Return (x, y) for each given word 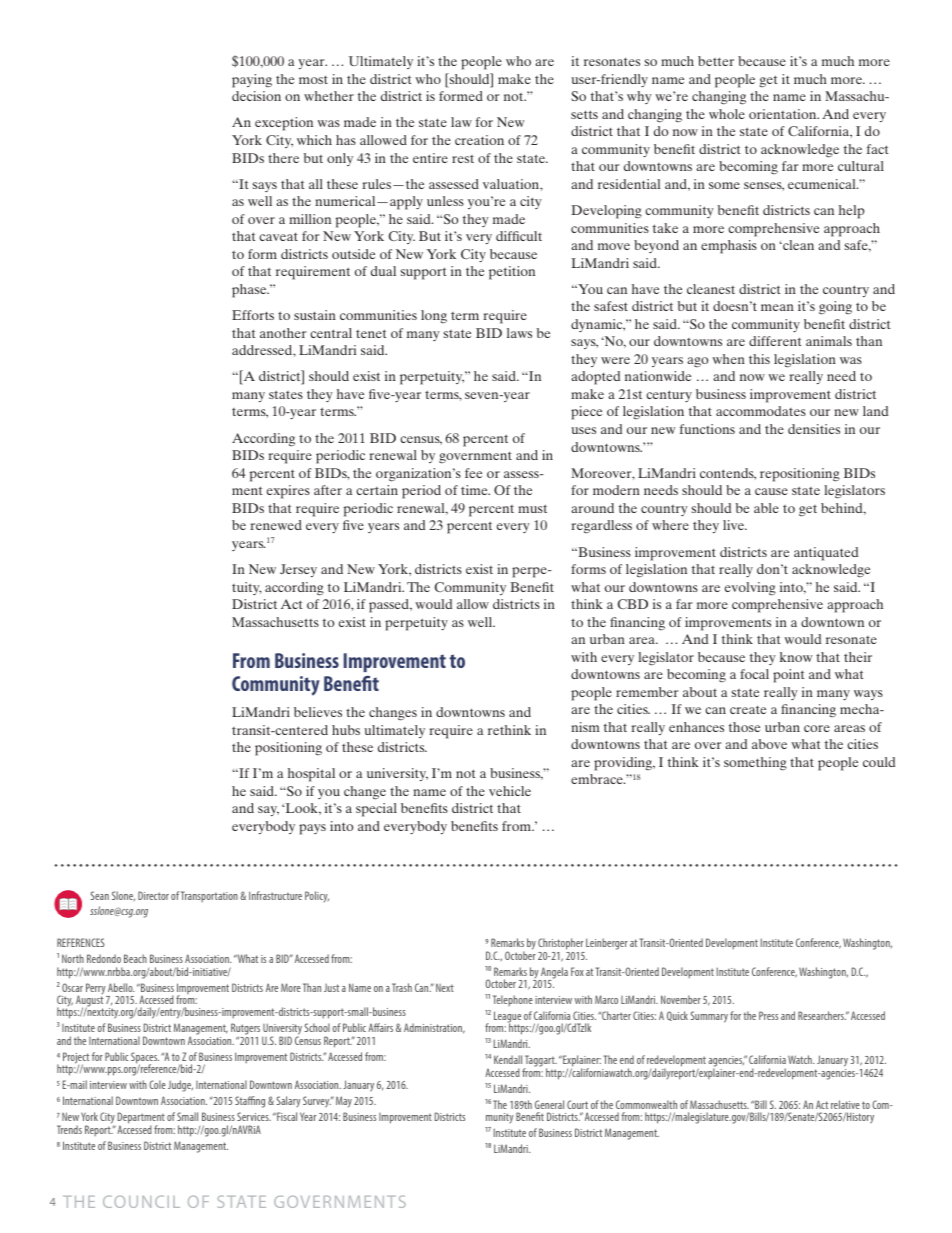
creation (479, 140)
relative (845, 1104)
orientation (784, 114)
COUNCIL (141, 1201)
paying (252, 81)
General (549, 1104)
